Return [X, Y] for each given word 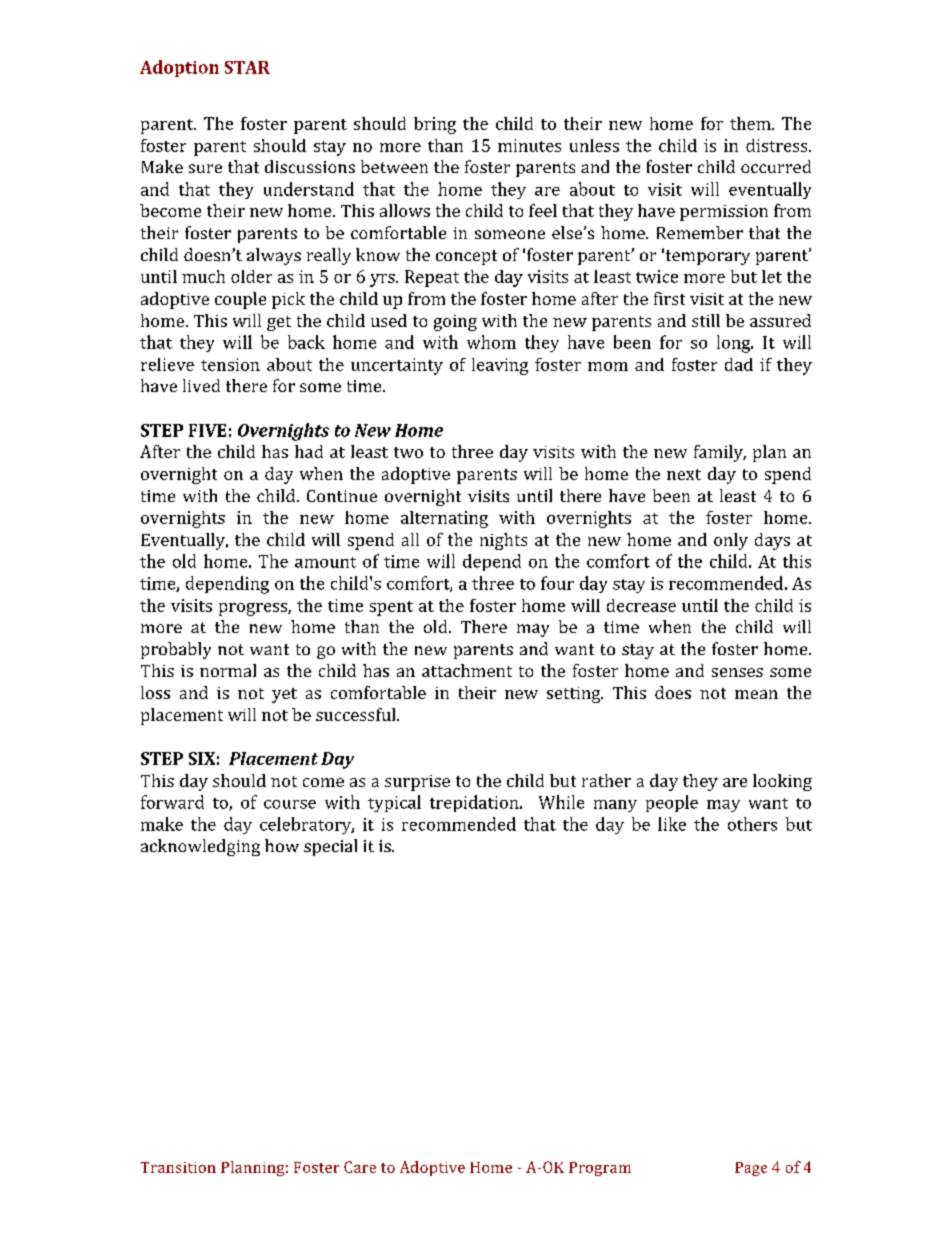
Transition [178, 1167]
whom [491, 342]
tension [230, 364]
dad [739, 364]
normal [228, 670]
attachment [467, 670]
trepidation [475, 803]
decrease [641, 605]
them [751, 123]
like [672, 824]
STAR [247, 67]
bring [435, 125]
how [282, 845]
